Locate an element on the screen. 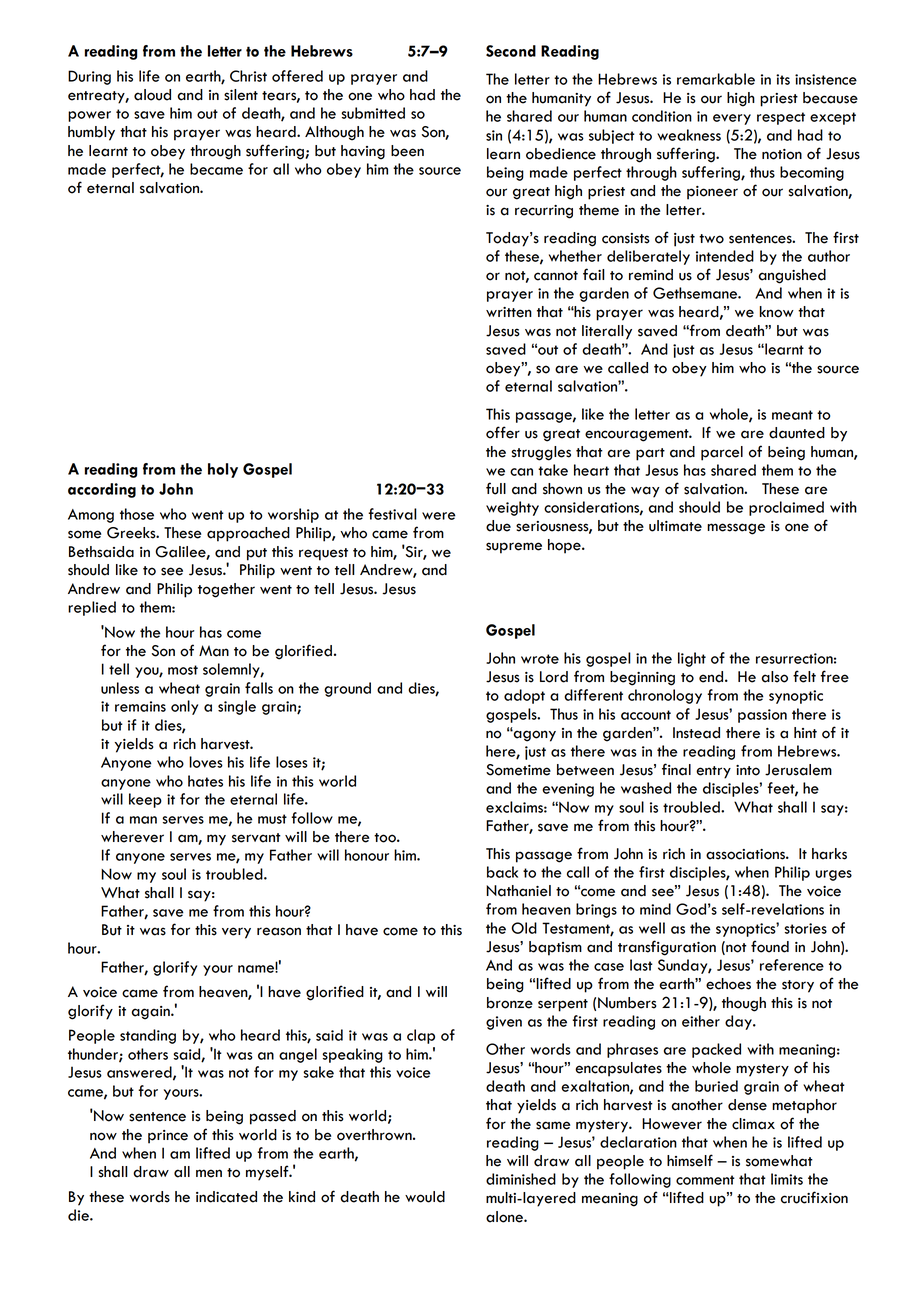 The image size is (924, 1308). written is located at coordinates (509, 312).
